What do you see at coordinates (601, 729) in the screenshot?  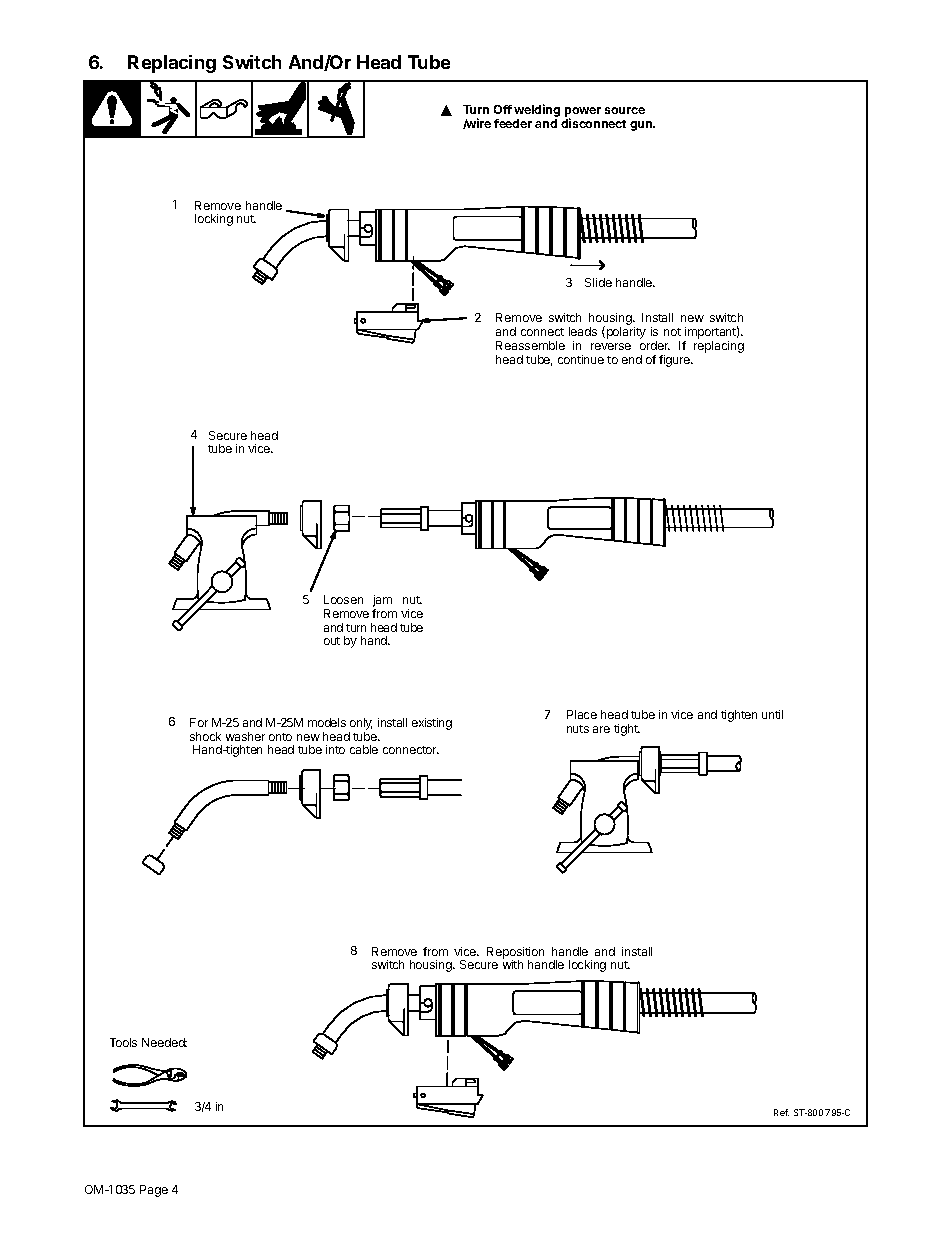 I see `are` at bounding box center [601, 729].
